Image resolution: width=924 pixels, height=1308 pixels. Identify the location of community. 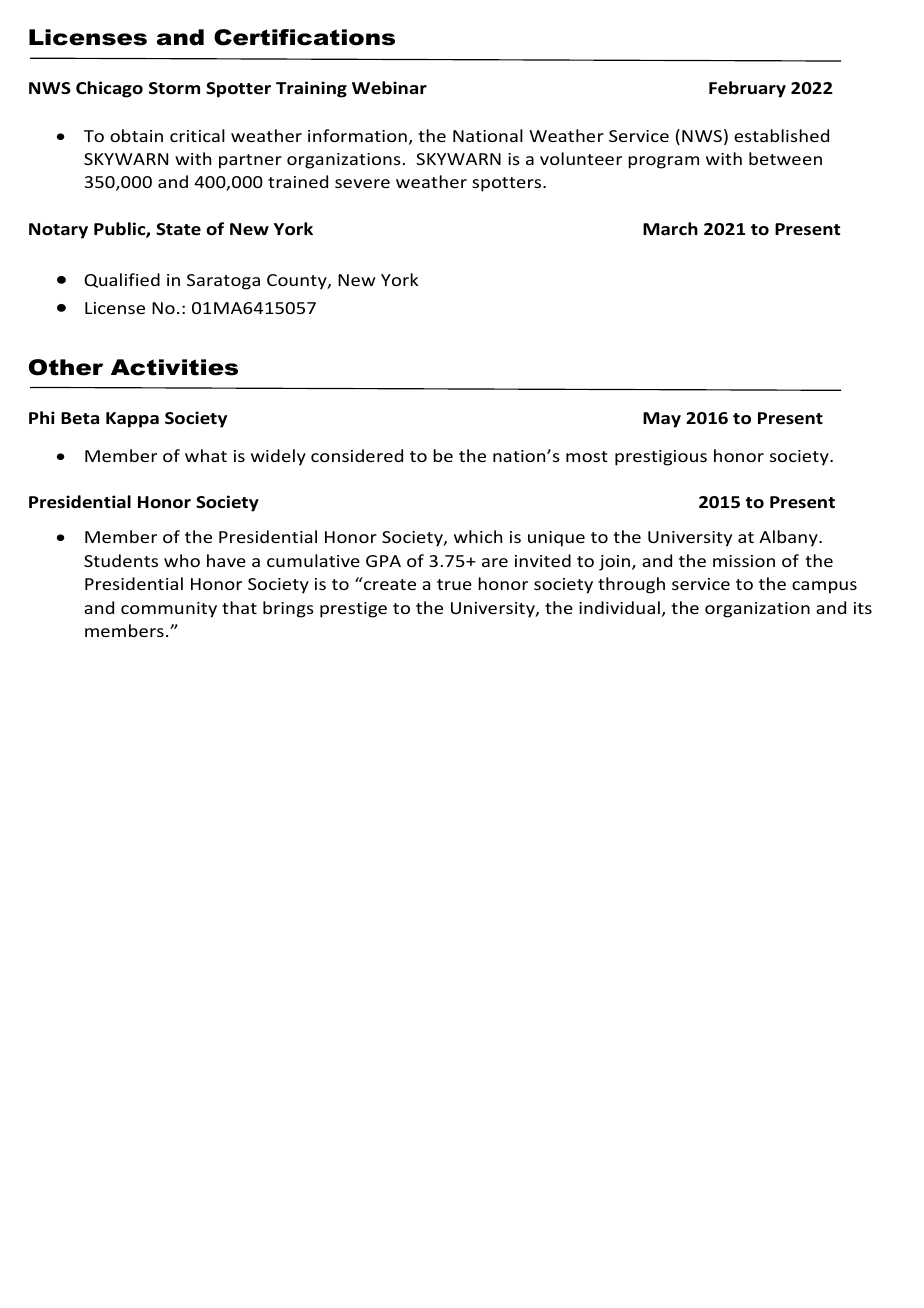
(169, 610).
